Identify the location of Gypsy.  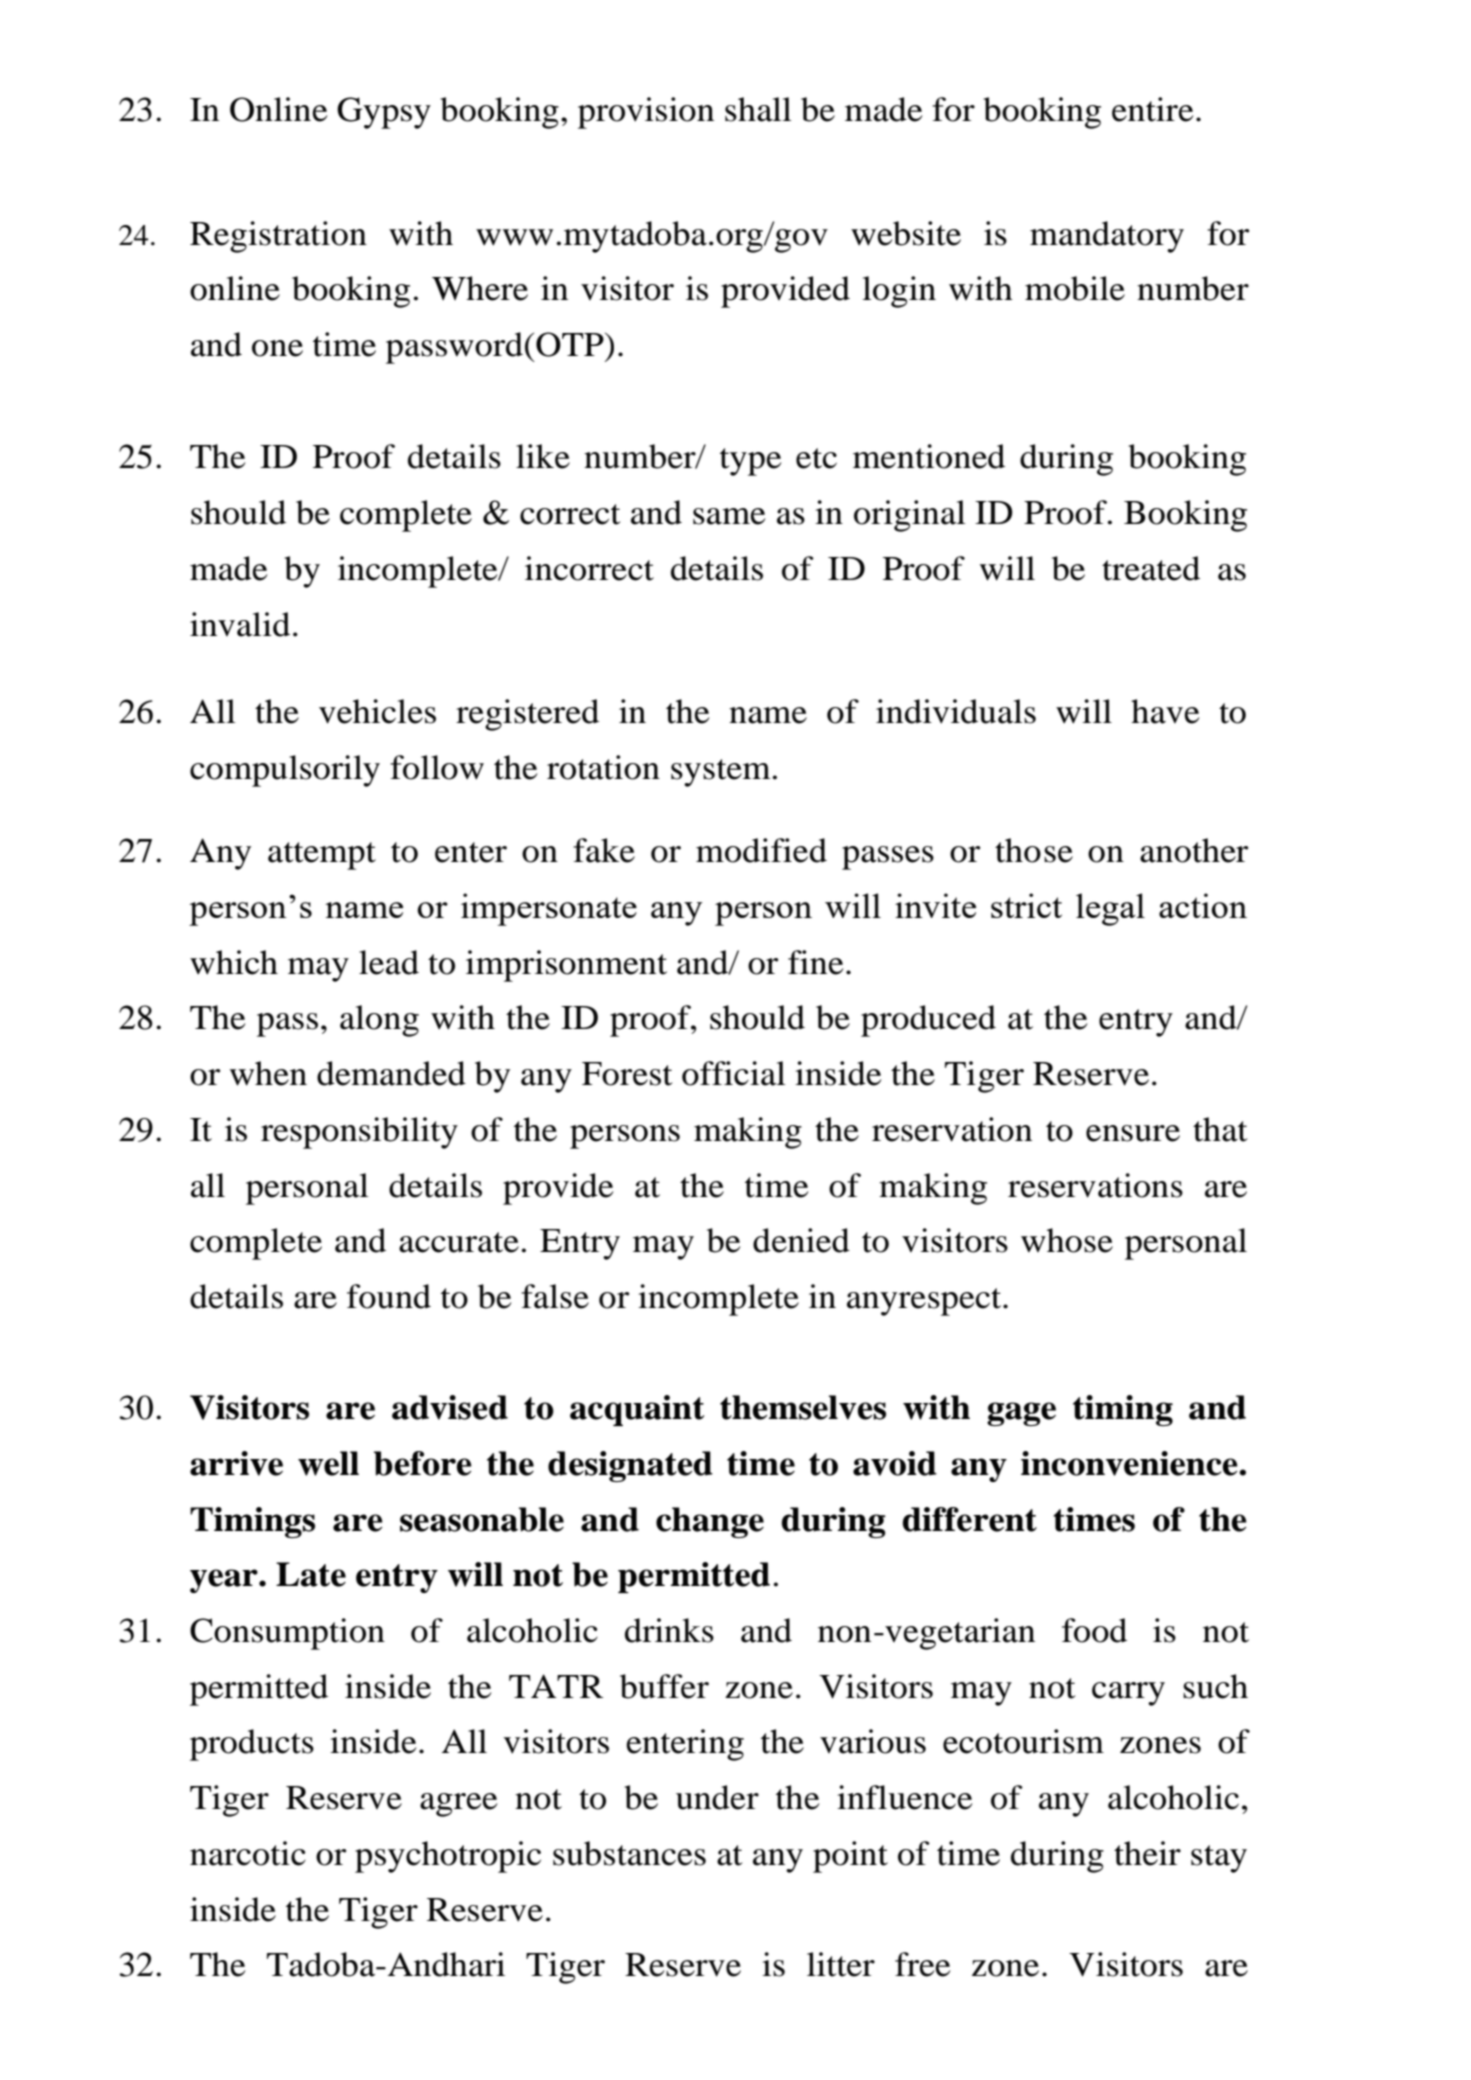
(384, 113).
